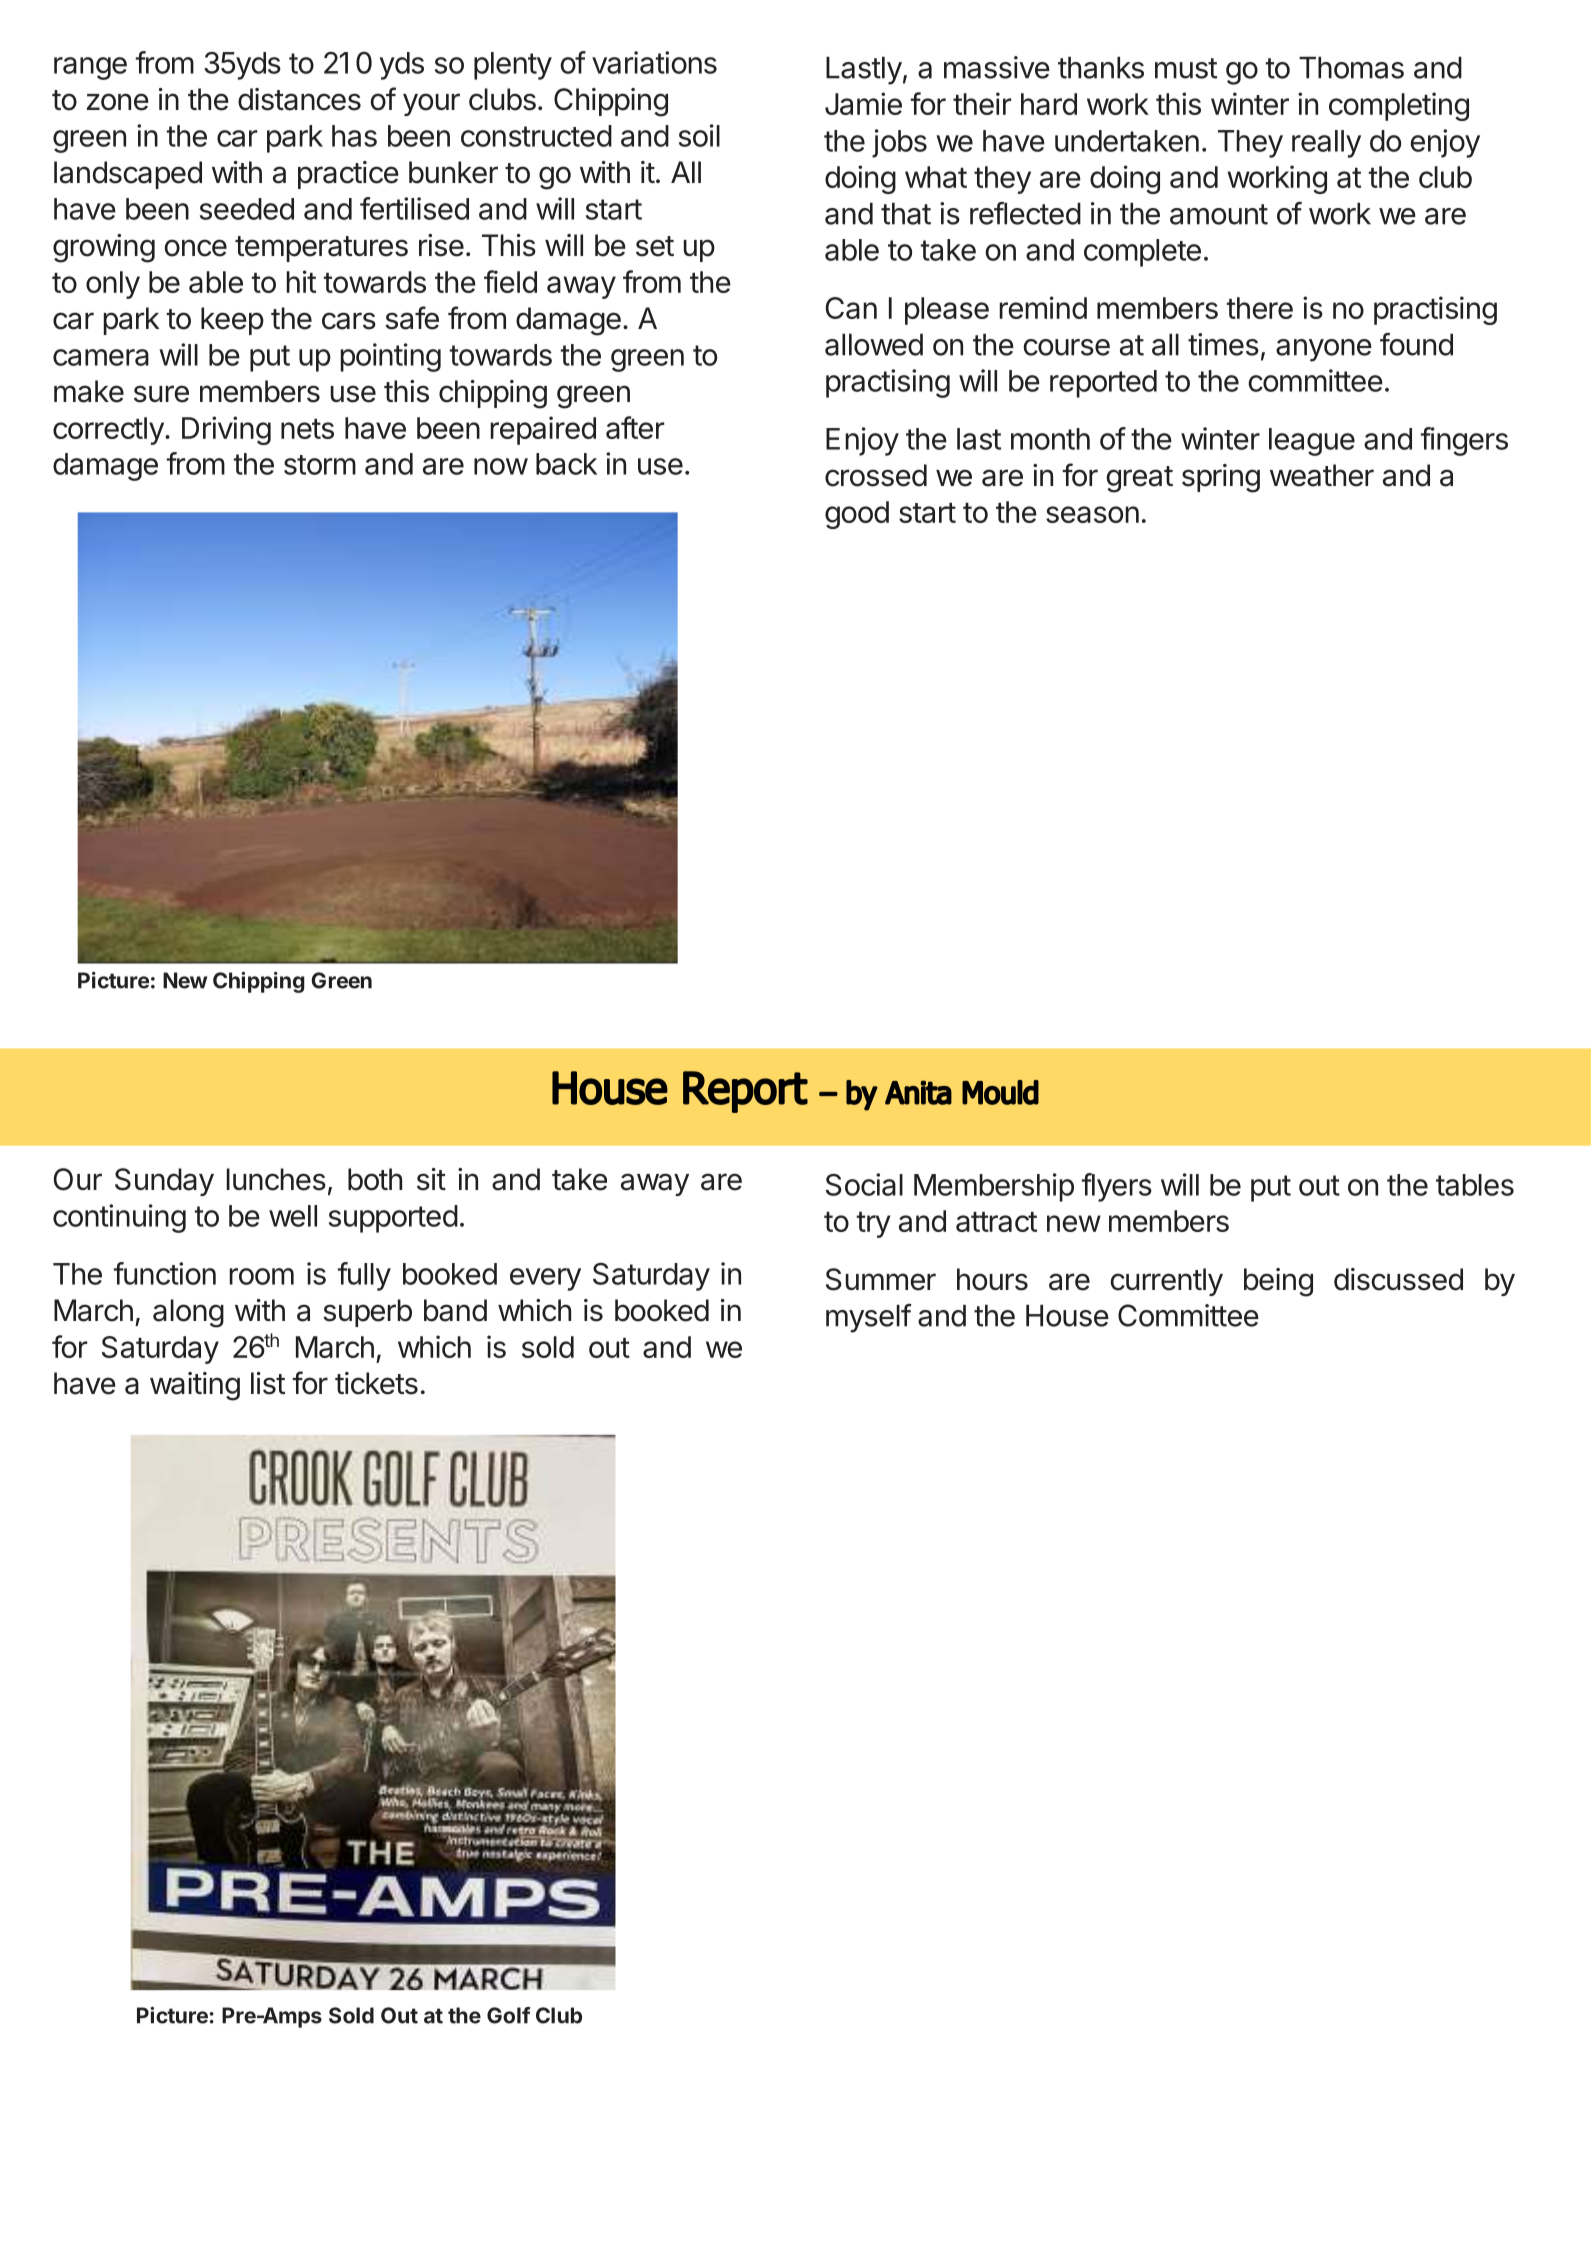  What do you see at coordinates (1067, 1315) in the document?
I see `House` at bounding box center [1067, 1315].
